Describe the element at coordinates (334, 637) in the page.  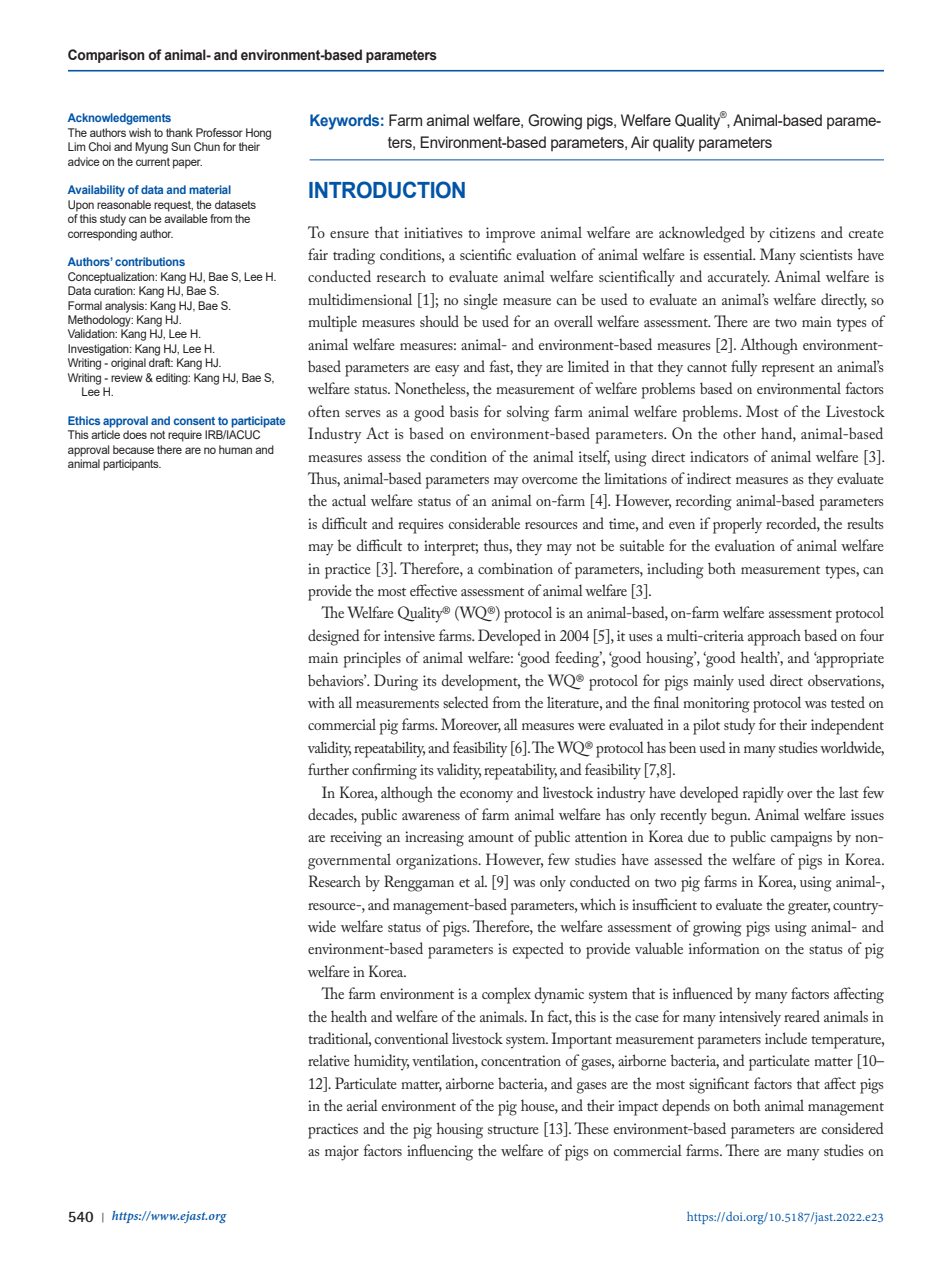
I see `designed` at that location.
